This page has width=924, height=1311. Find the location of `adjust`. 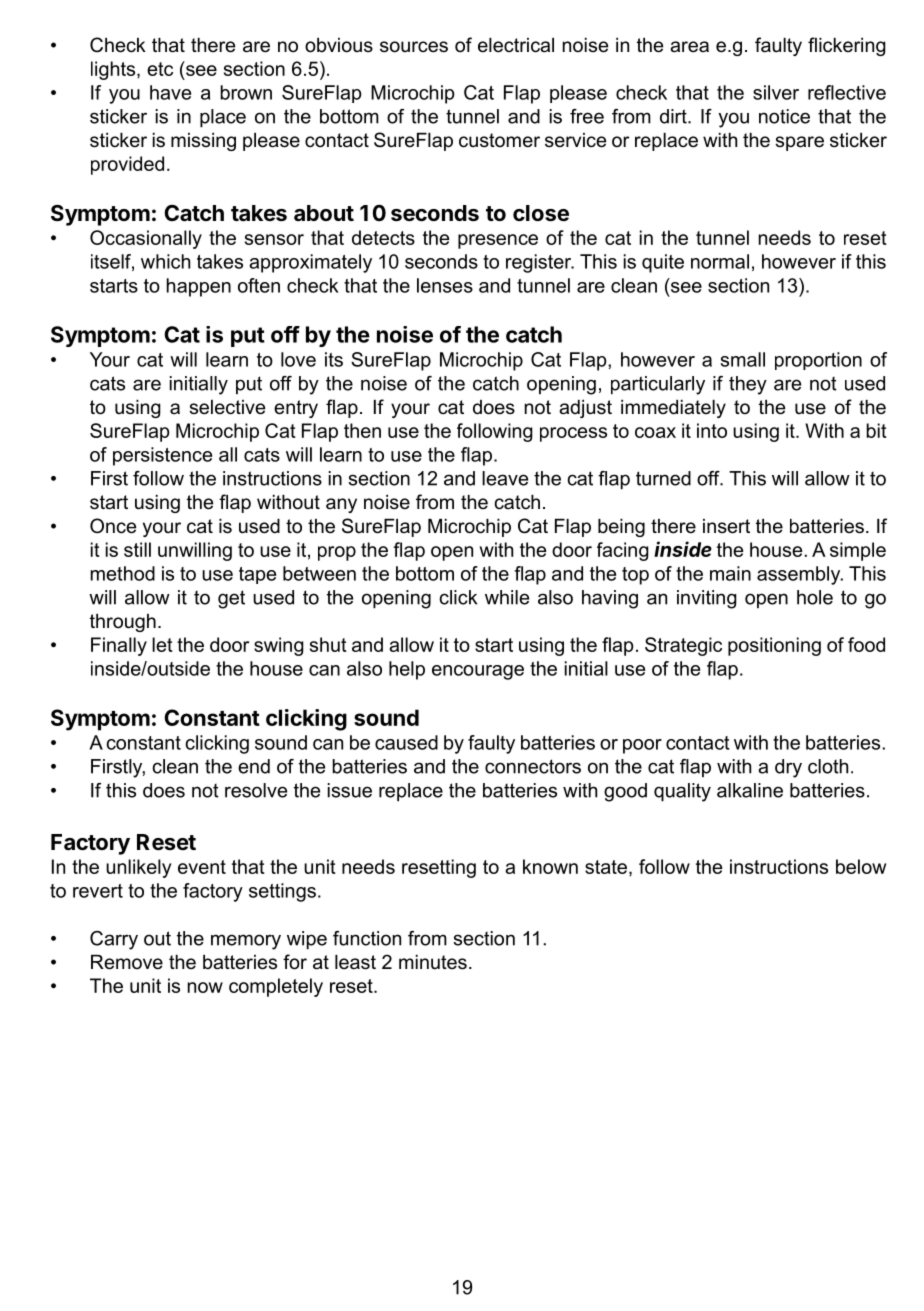

adjust is located at coordinates (585, 409).
